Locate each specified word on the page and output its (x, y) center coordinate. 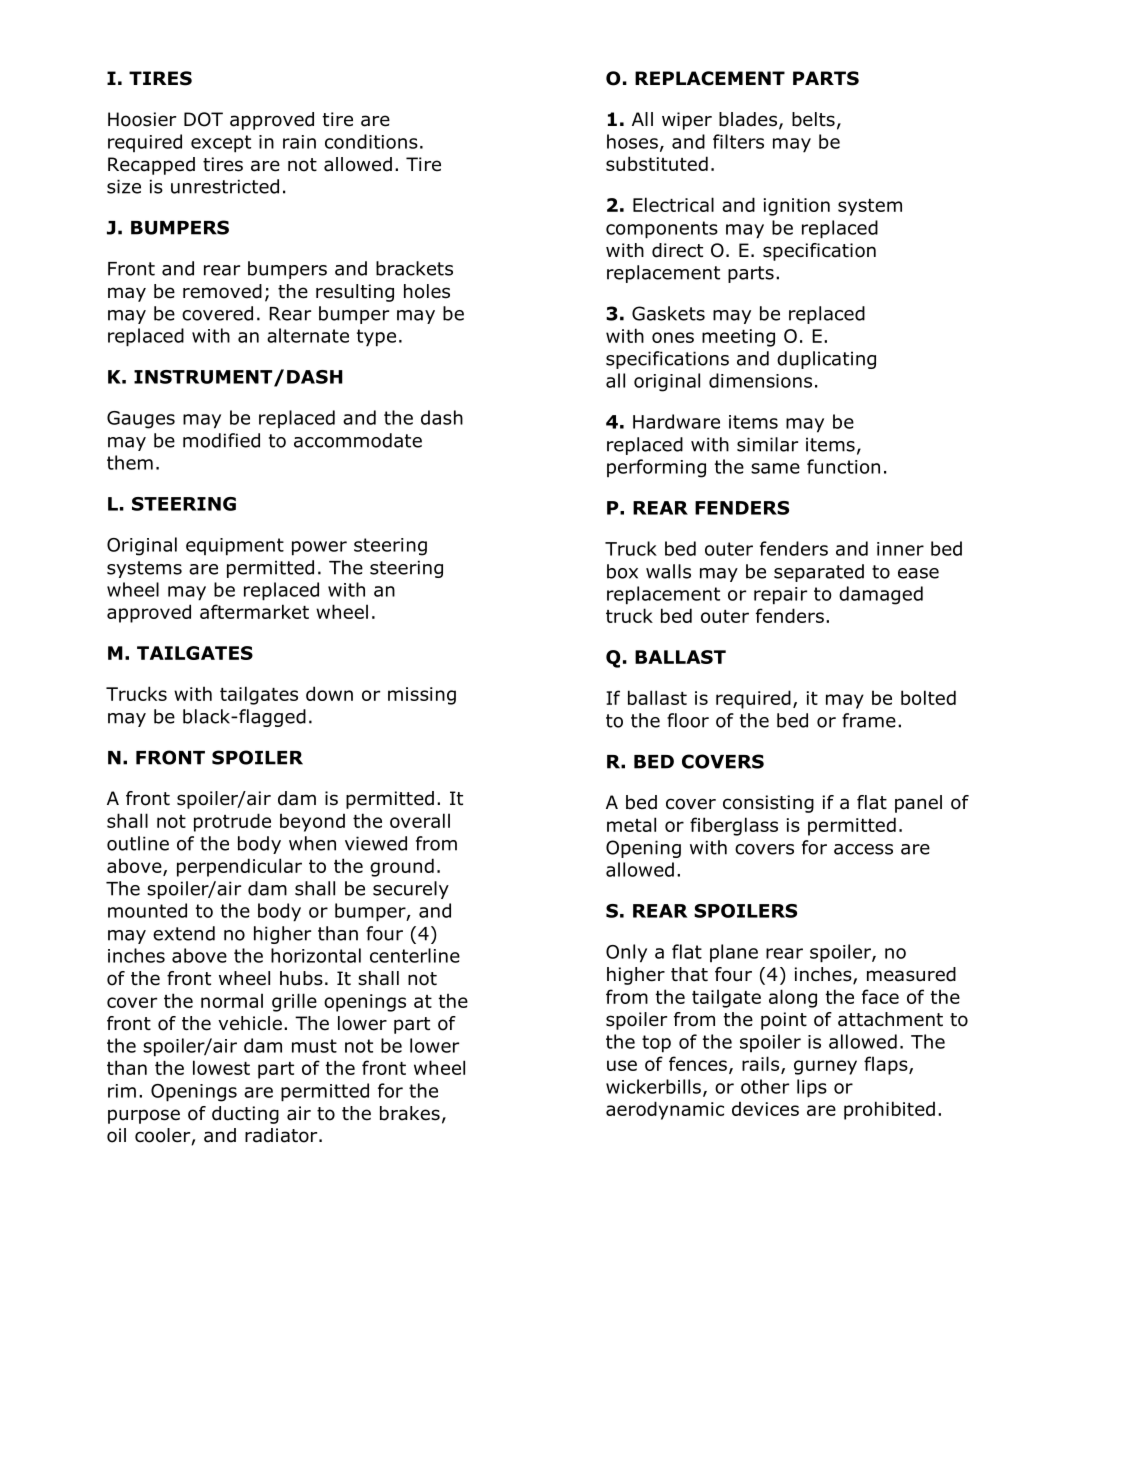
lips (812, 1088)
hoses (632, 141)
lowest (221, 1067)
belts (813, 119)
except (221, 144)
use (622, 1065)
